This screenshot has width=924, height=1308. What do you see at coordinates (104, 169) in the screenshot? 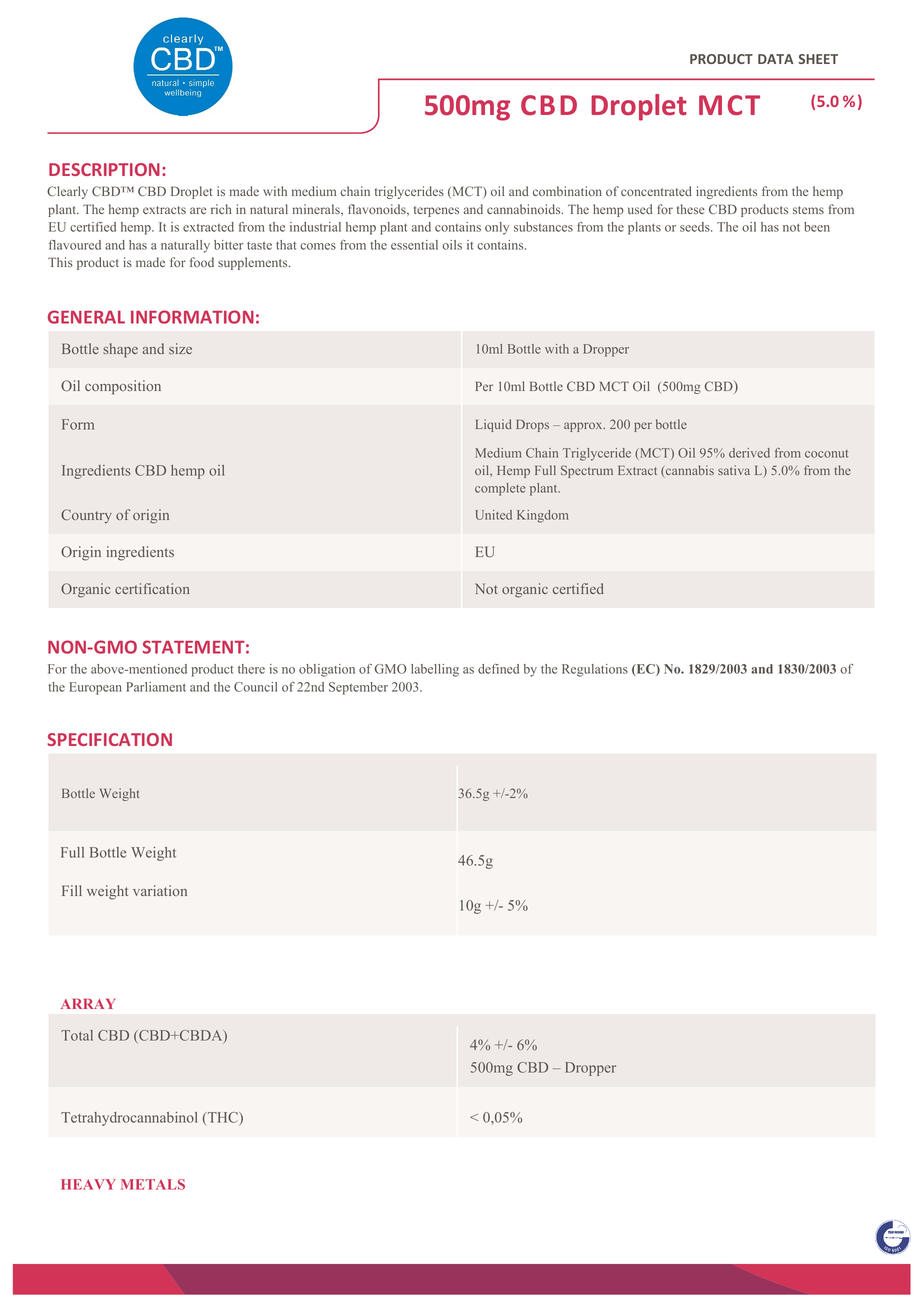
I see `DESCRIPTION` at bounding box center [104, 169].
